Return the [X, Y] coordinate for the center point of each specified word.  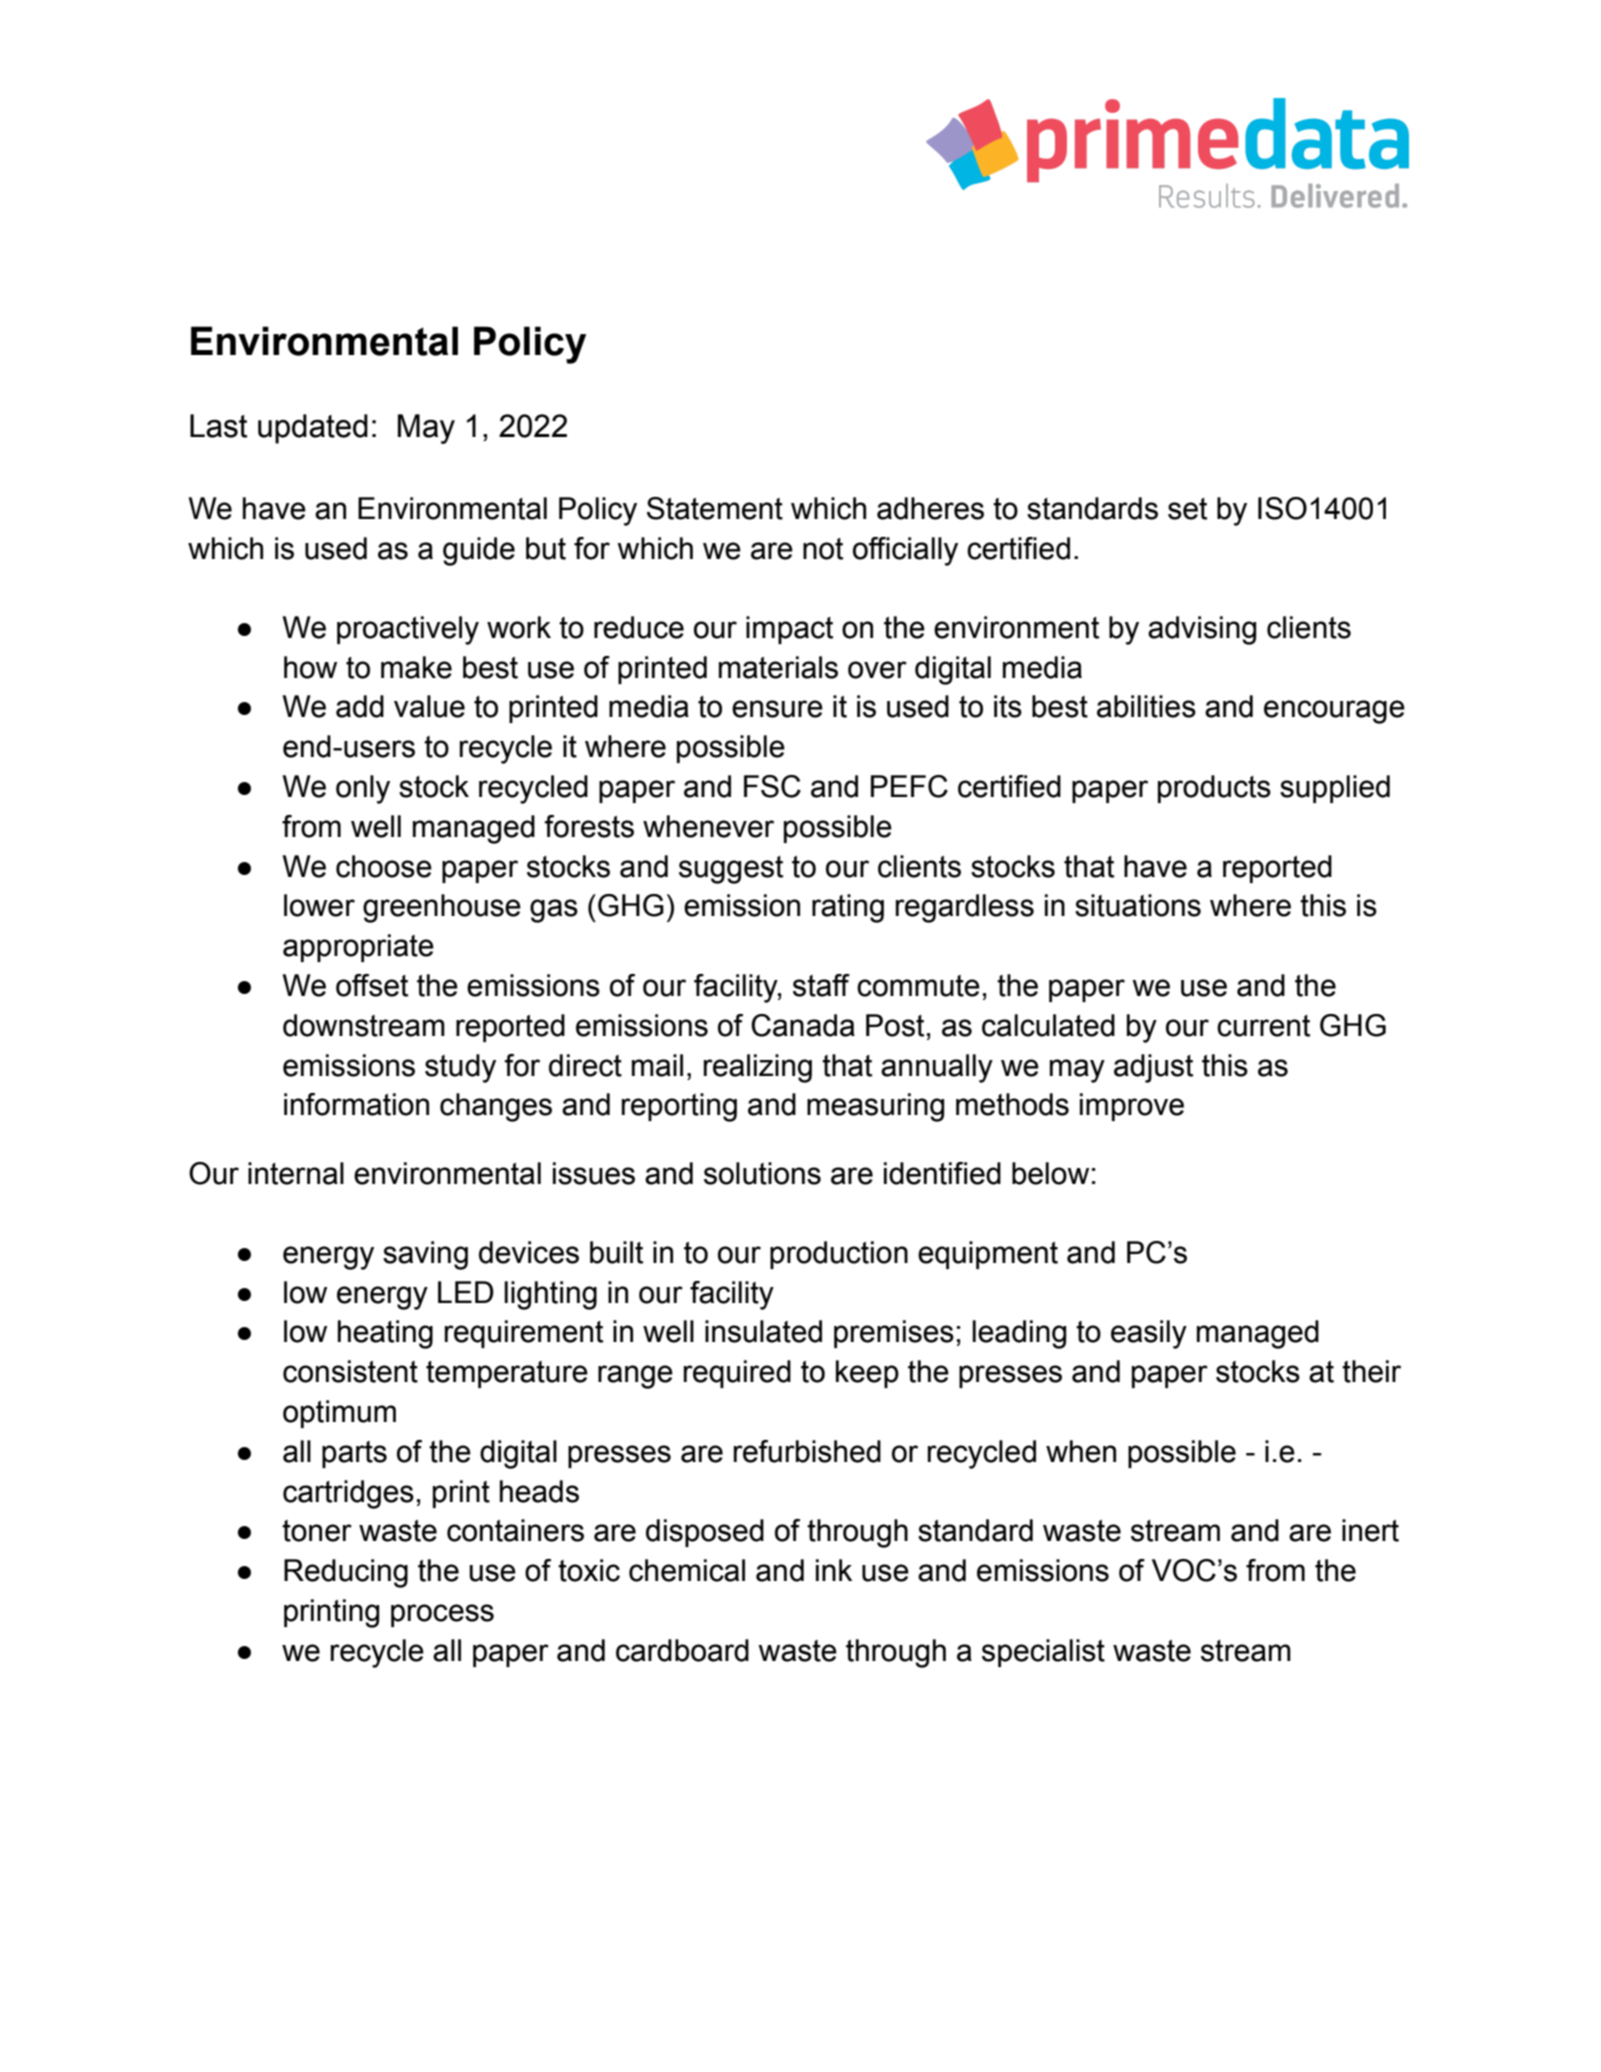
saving [425, 1255]
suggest [731, 870]
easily [1149, 1334]
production [839, 1255]
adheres [930, 508]
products [1214, 789]
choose [384, 866]
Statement [715, 508]
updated [313, 429]
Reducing [346, 1573]
